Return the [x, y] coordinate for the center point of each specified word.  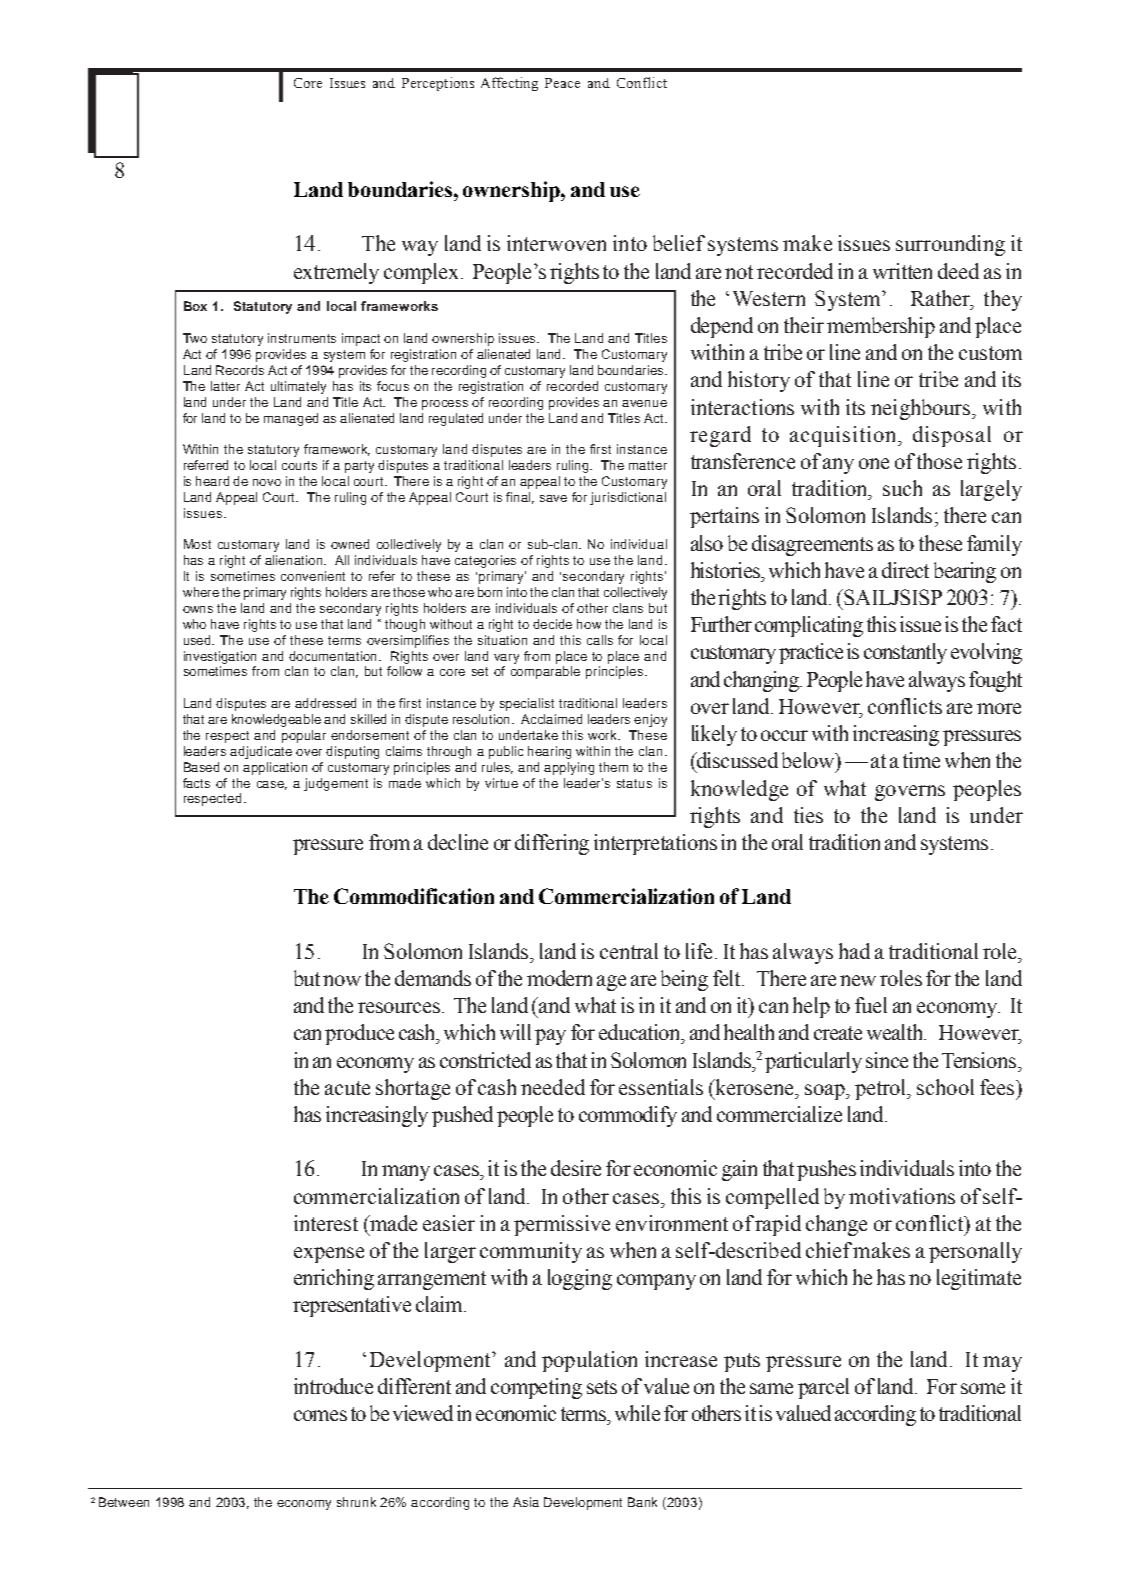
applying [569, 768]
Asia [526, 1502]
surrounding [950, 245]
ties [808, 815]
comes [320, 1415]
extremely [336, 273]
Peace [562, 83]
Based [201, 767]
